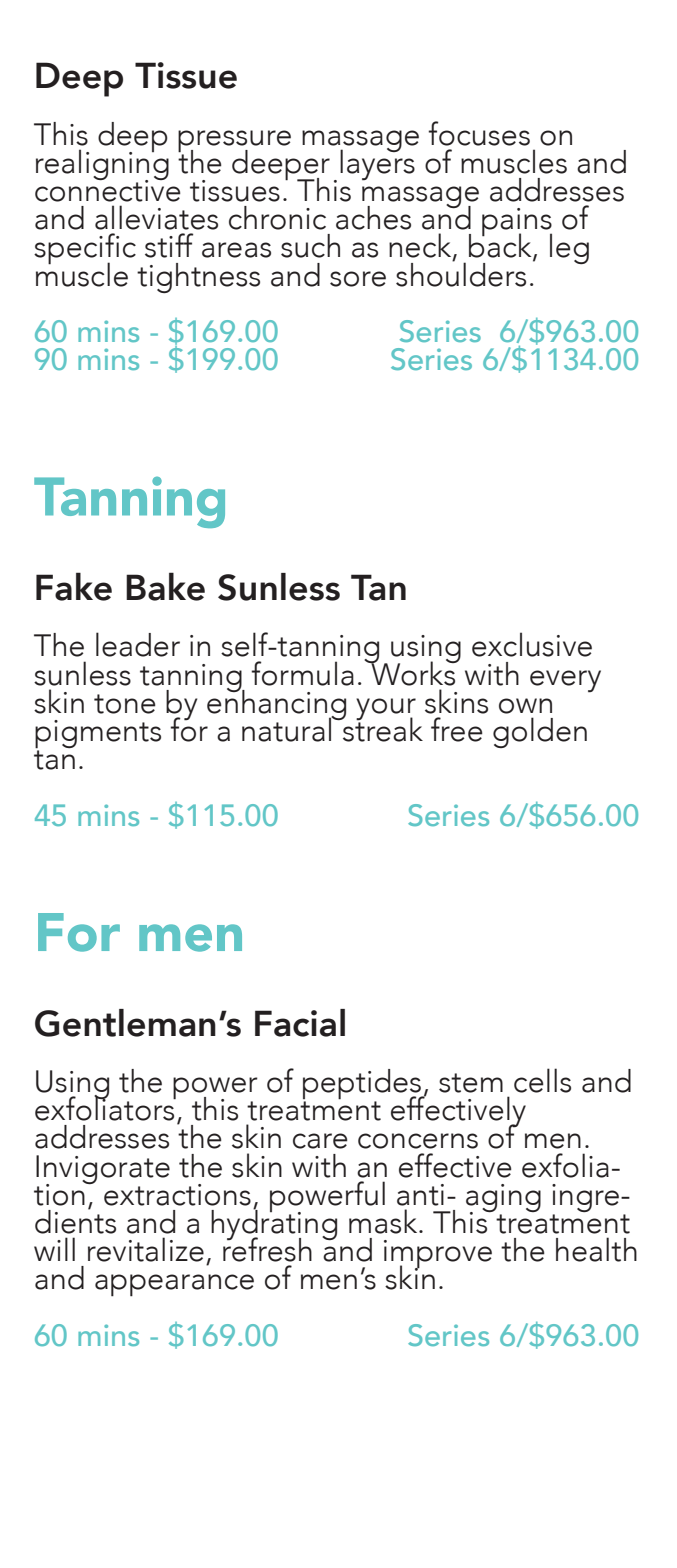 The height and width of the screenshot is (1568, 677). What do you see at coordinates (98, 735) in the screenshot?
I see `pigments` at bounding box center [98, 735].
